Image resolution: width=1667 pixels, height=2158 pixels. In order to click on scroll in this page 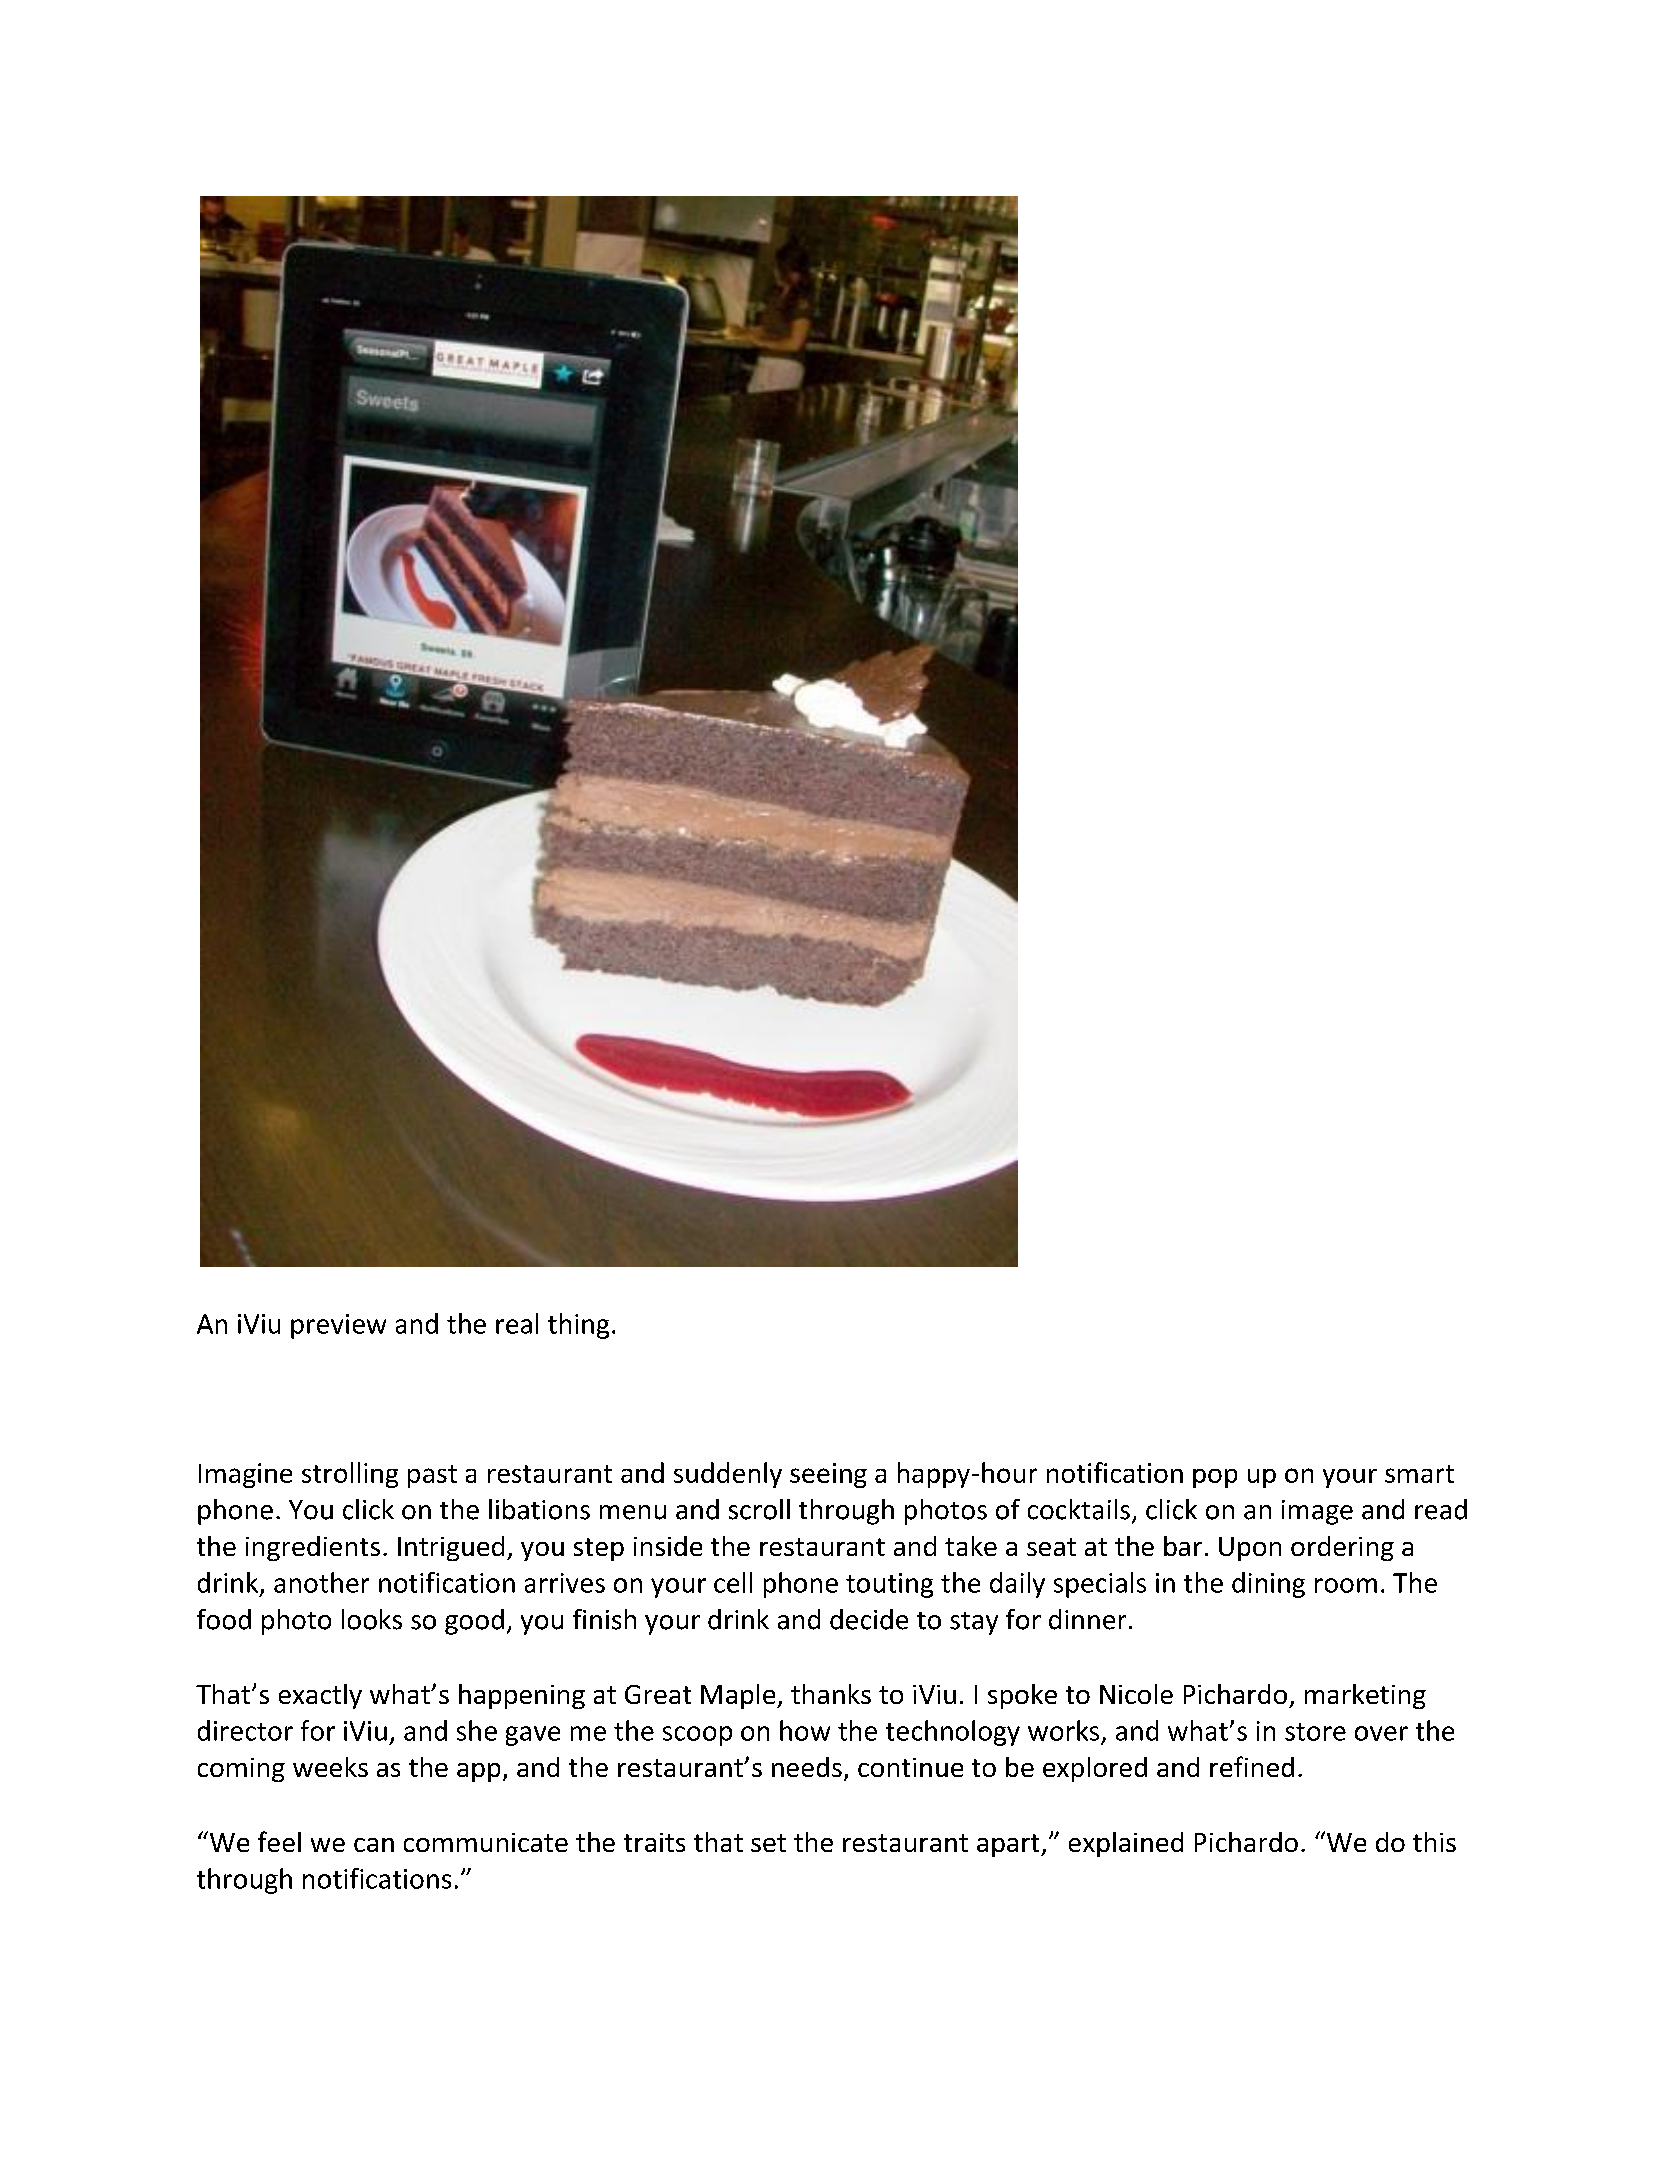, I will do `click(759, 1509)`.
